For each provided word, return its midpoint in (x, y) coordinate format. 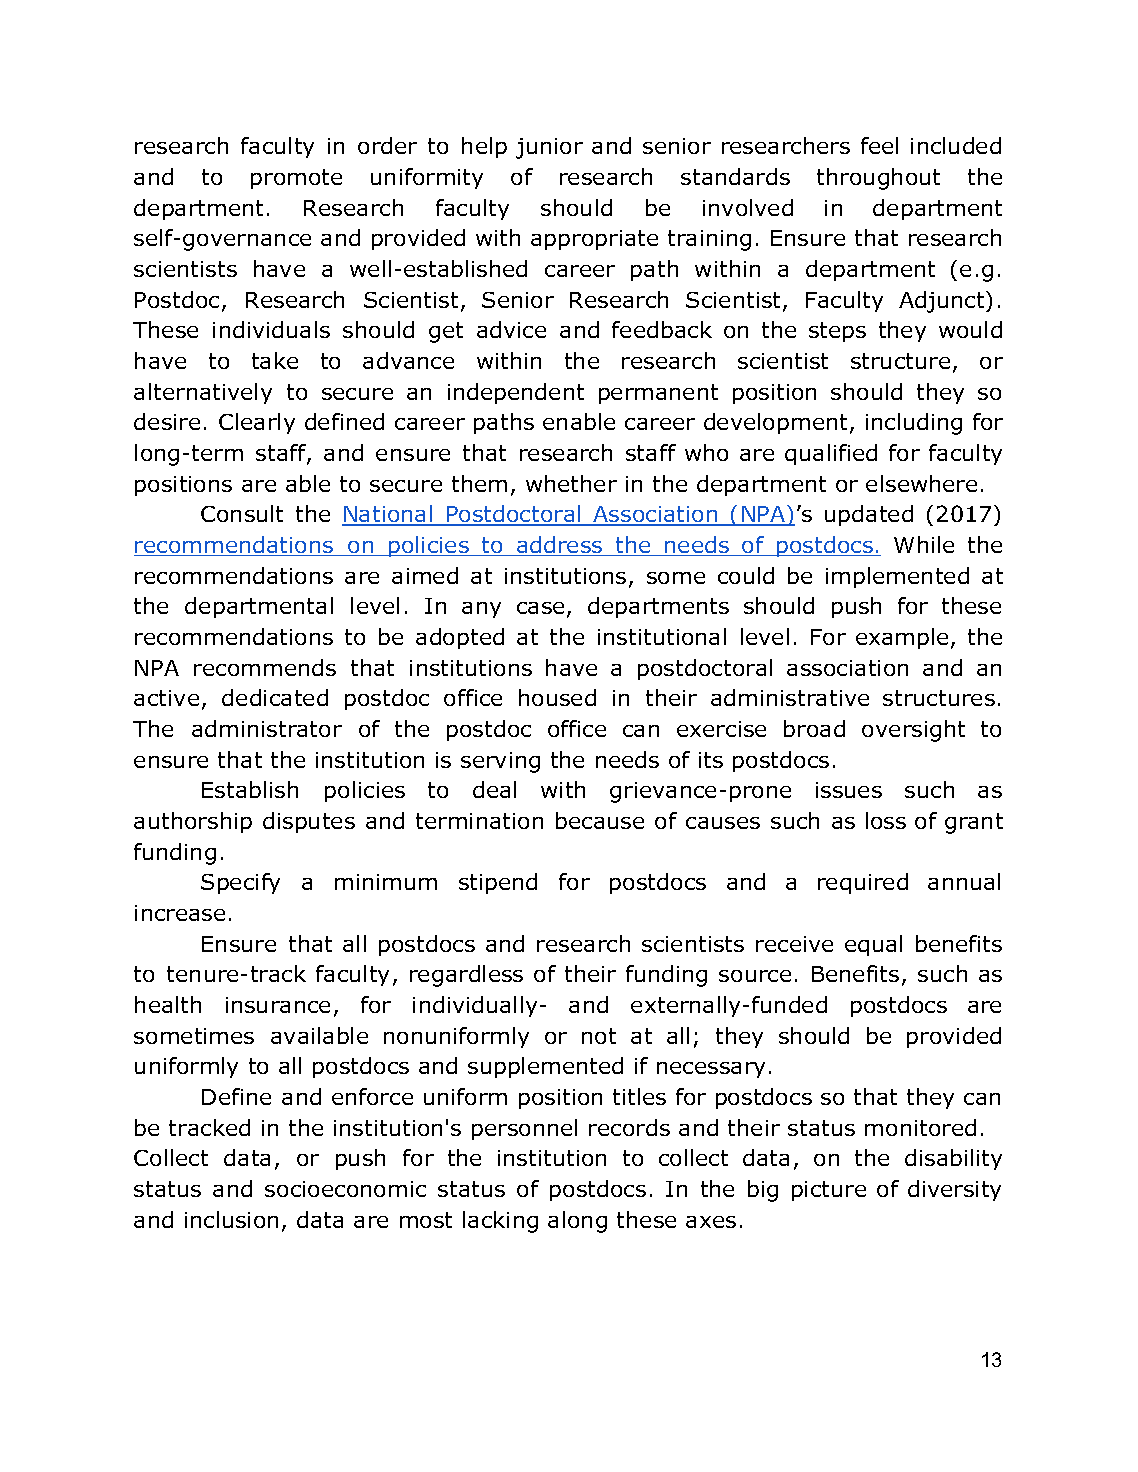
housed (557, 697)
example (902, 638)
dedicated (275, 697)
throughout (878, 179)
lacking (500, 1222)
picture (829, 1191)
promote (296, 179)
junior (549, 148)
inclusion (231, 1219)
